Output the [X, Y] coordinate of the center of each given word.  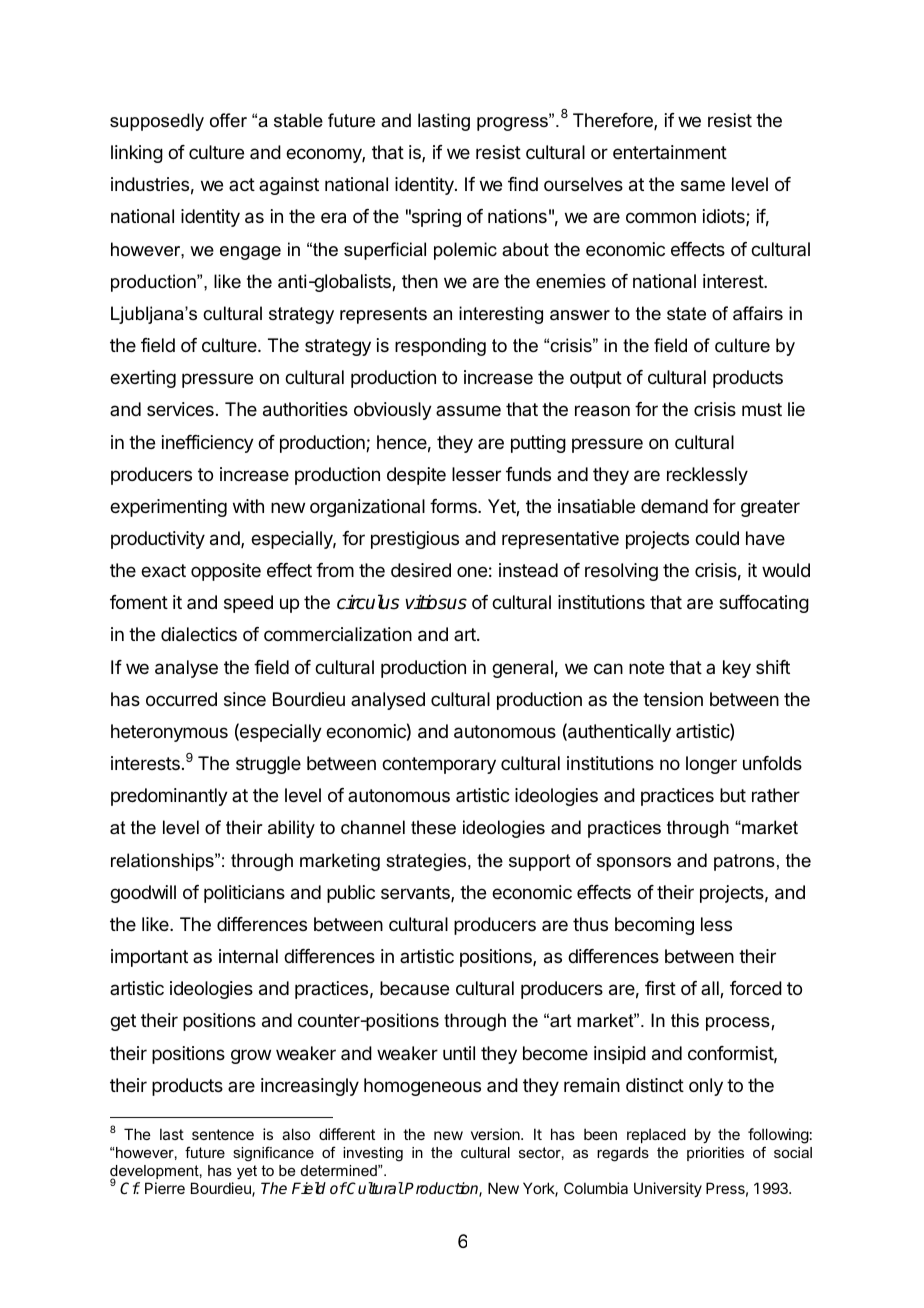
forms [454, 506]
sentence [223, 1134]
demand [674, 506]
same [703, 186]
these [433, 827]
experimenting [168, 508]
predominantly [169, 797]
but [733, 795]
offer [228, 120]
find [523, 184]
